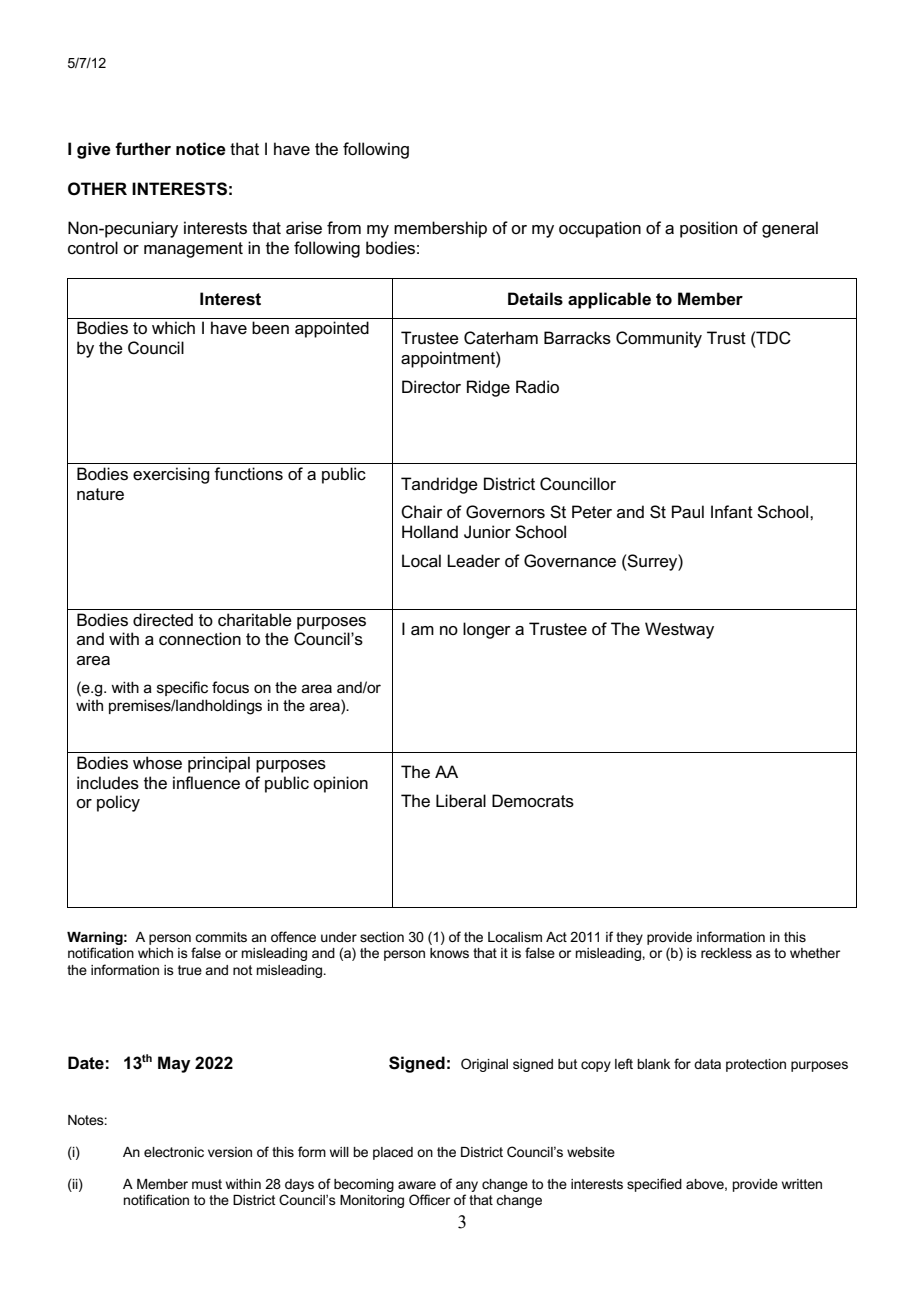 The width and height of the document is (924, 1308). Describe the element at coordinates (570, 561) in the document. I see `Governance` at that location.
